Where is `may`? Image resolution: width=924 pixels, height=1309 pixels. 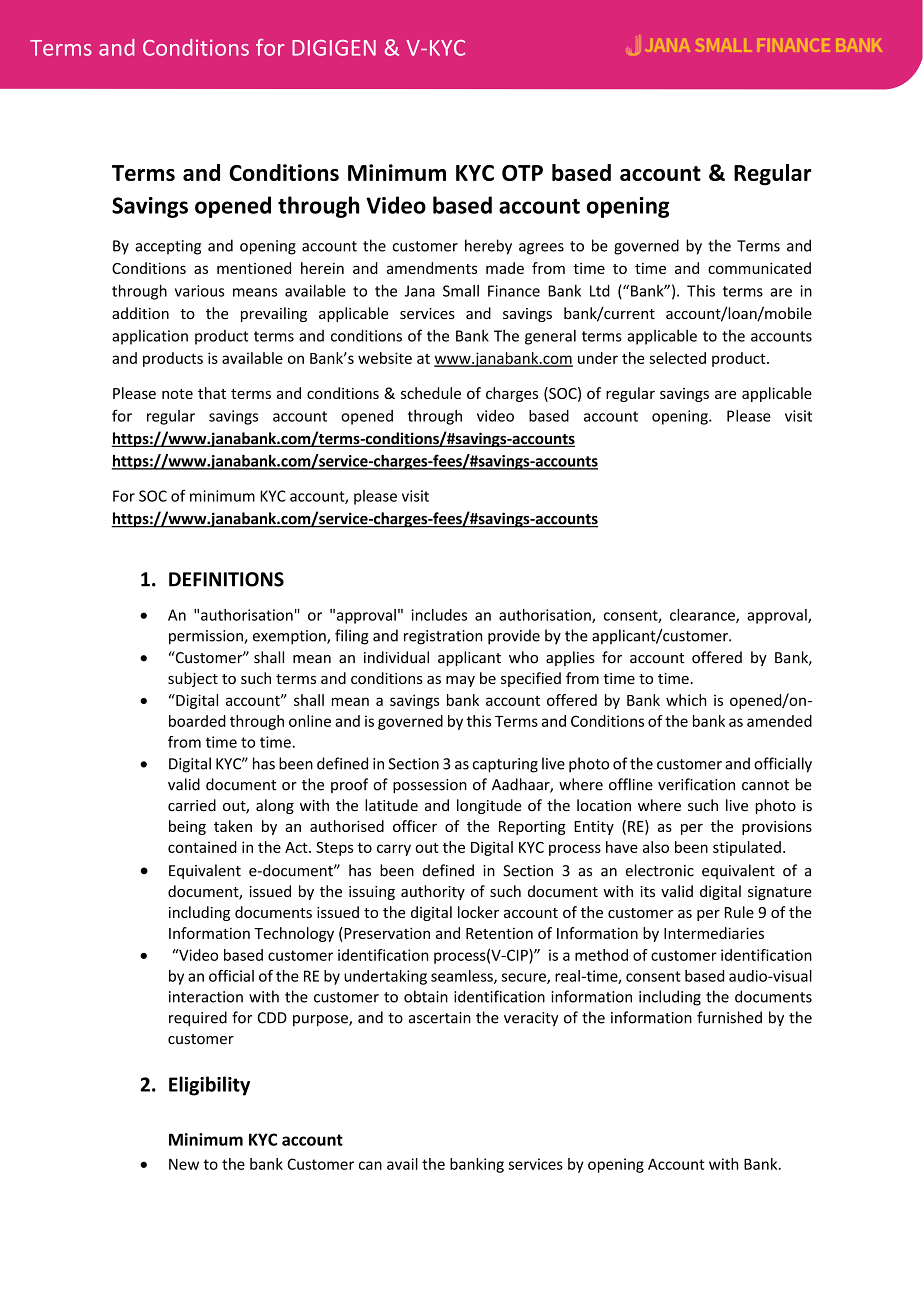
may is located at coordinates (460, 681).
